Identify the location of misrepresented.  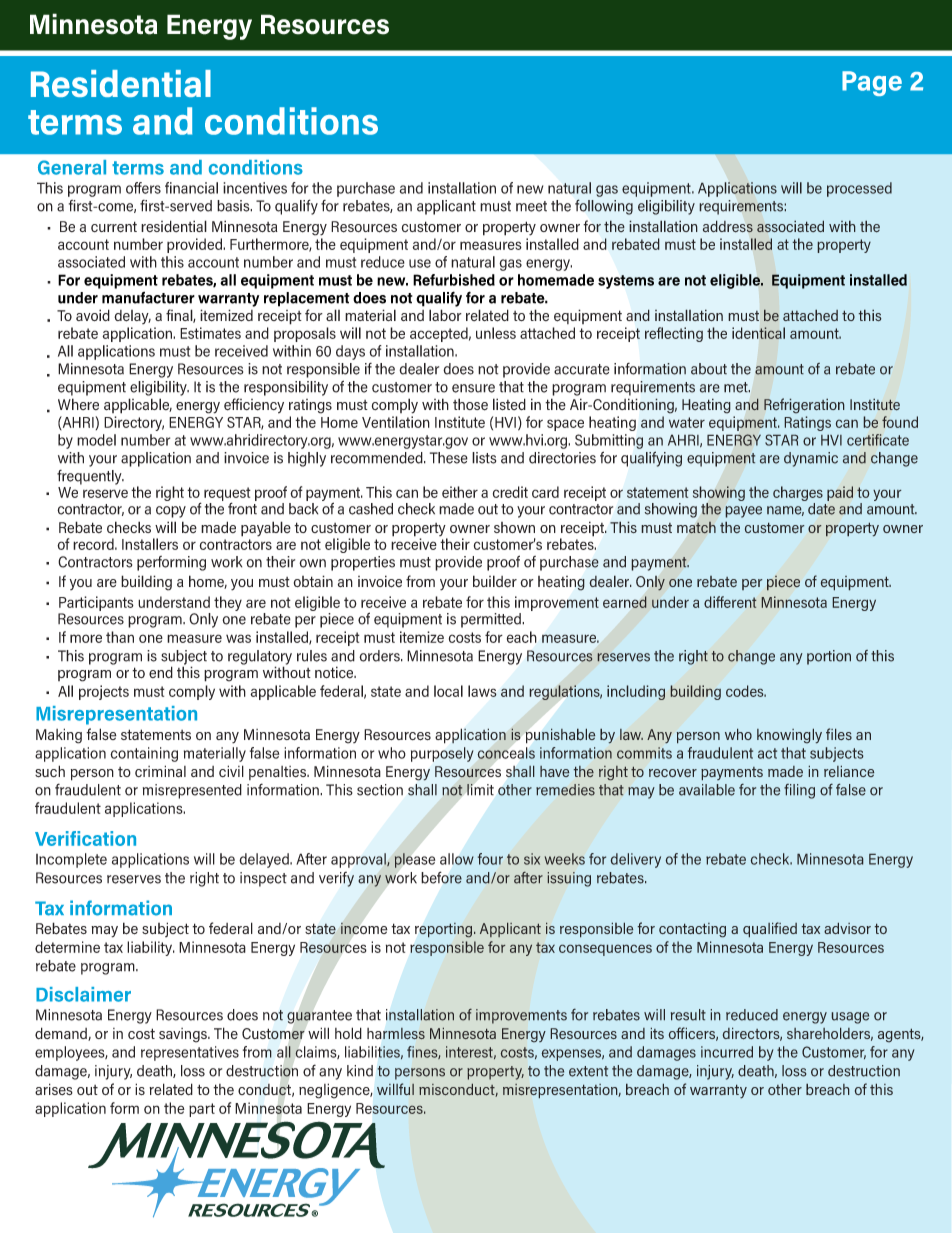
(192, 791).
